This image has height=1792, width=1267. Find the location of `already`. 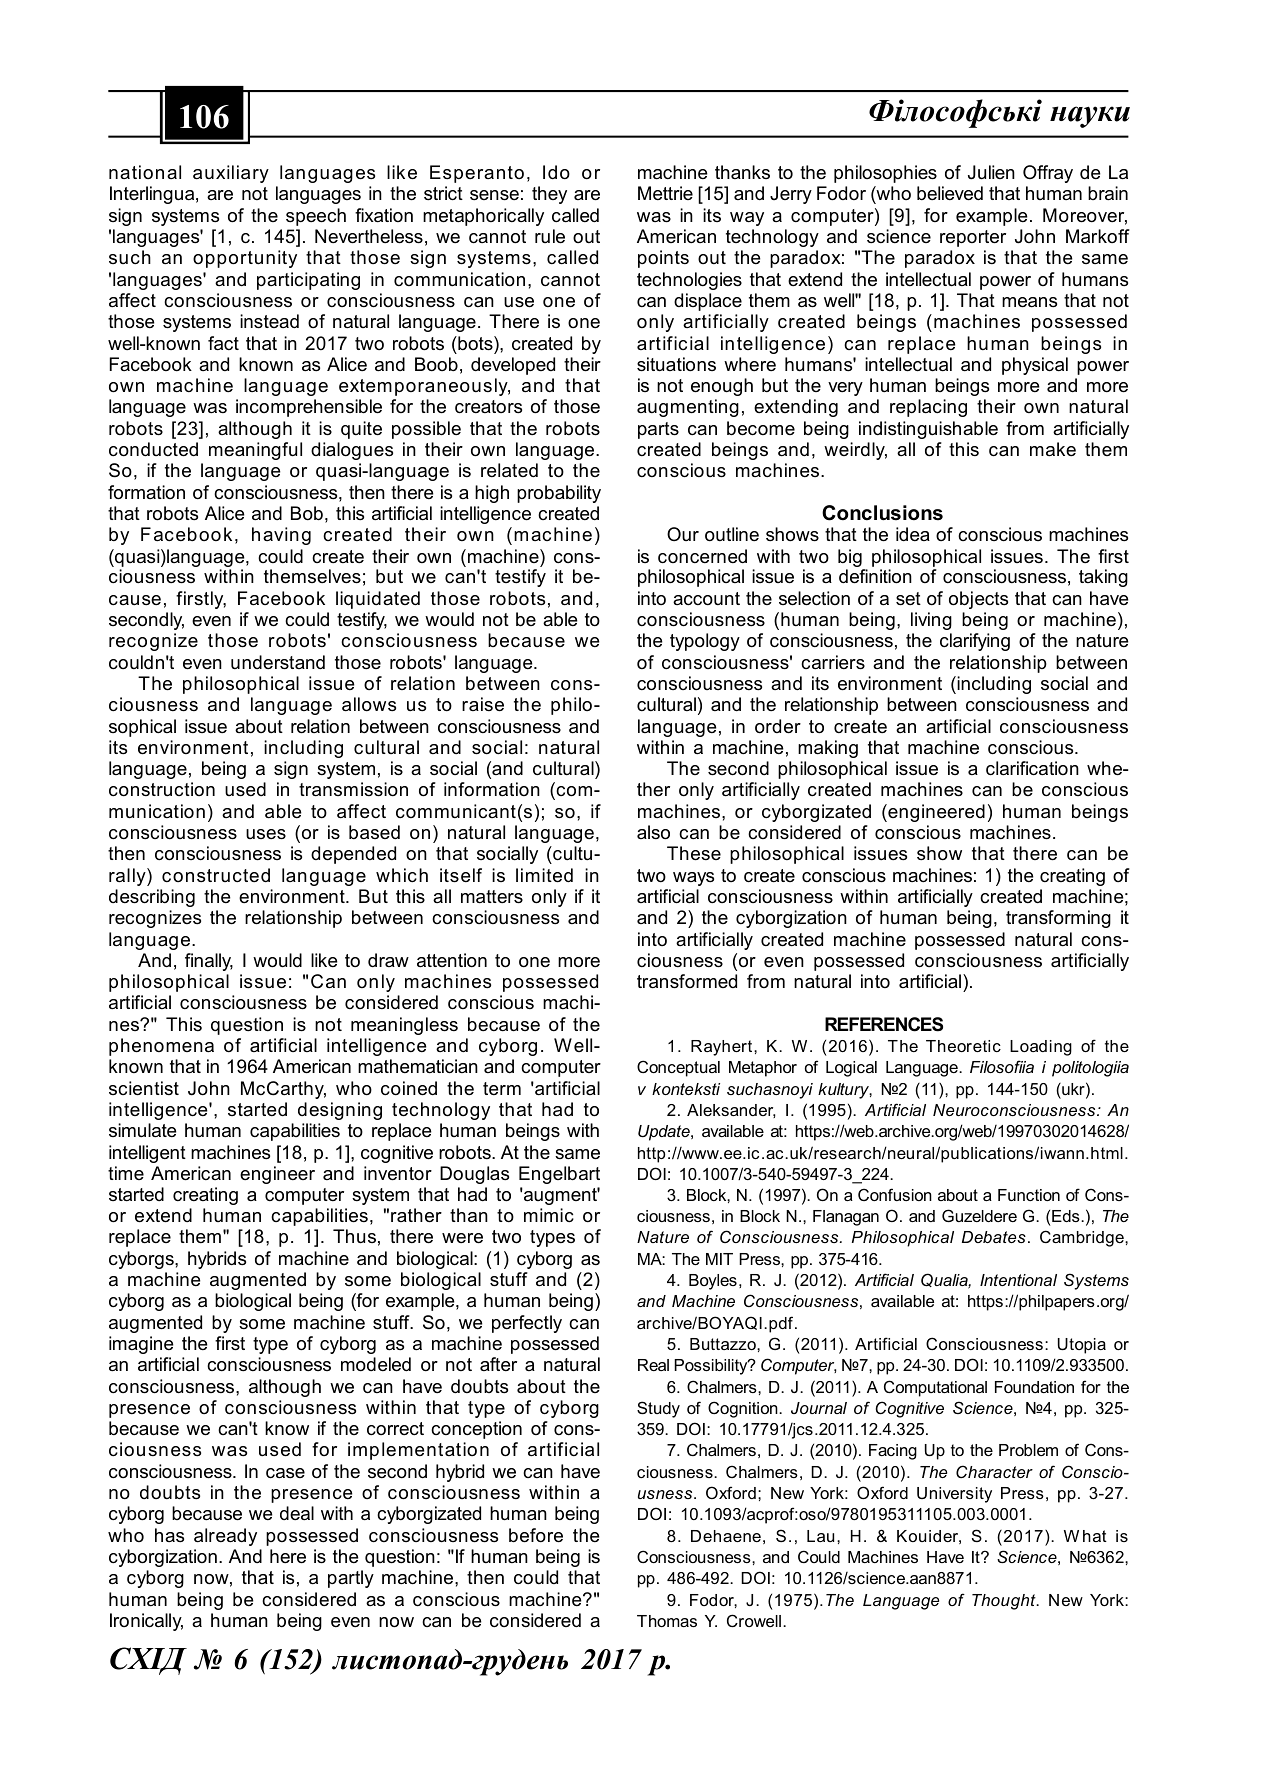

already is located at coordinates (225, 1537).
